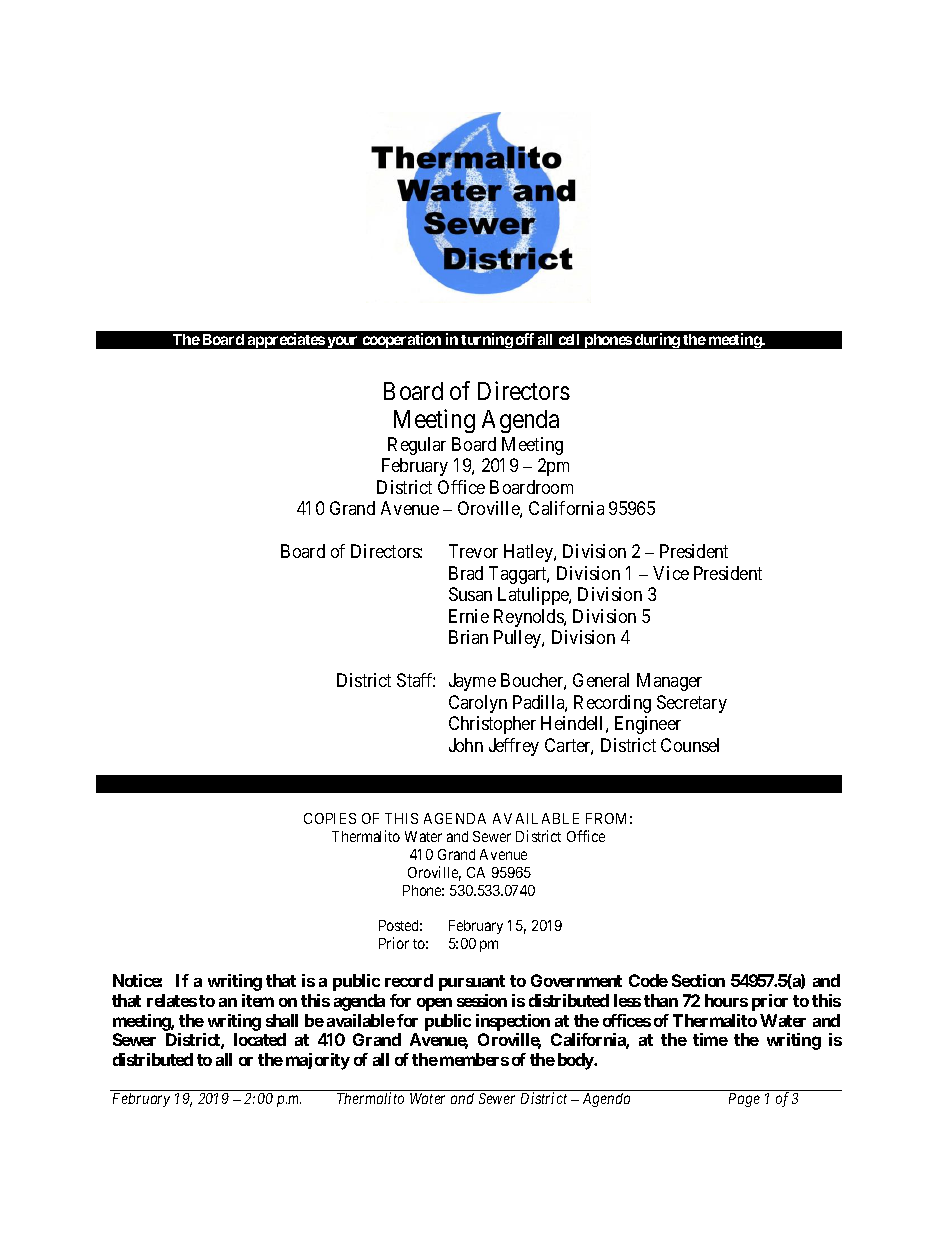  I want to click on majority, so click(318, 1061).
